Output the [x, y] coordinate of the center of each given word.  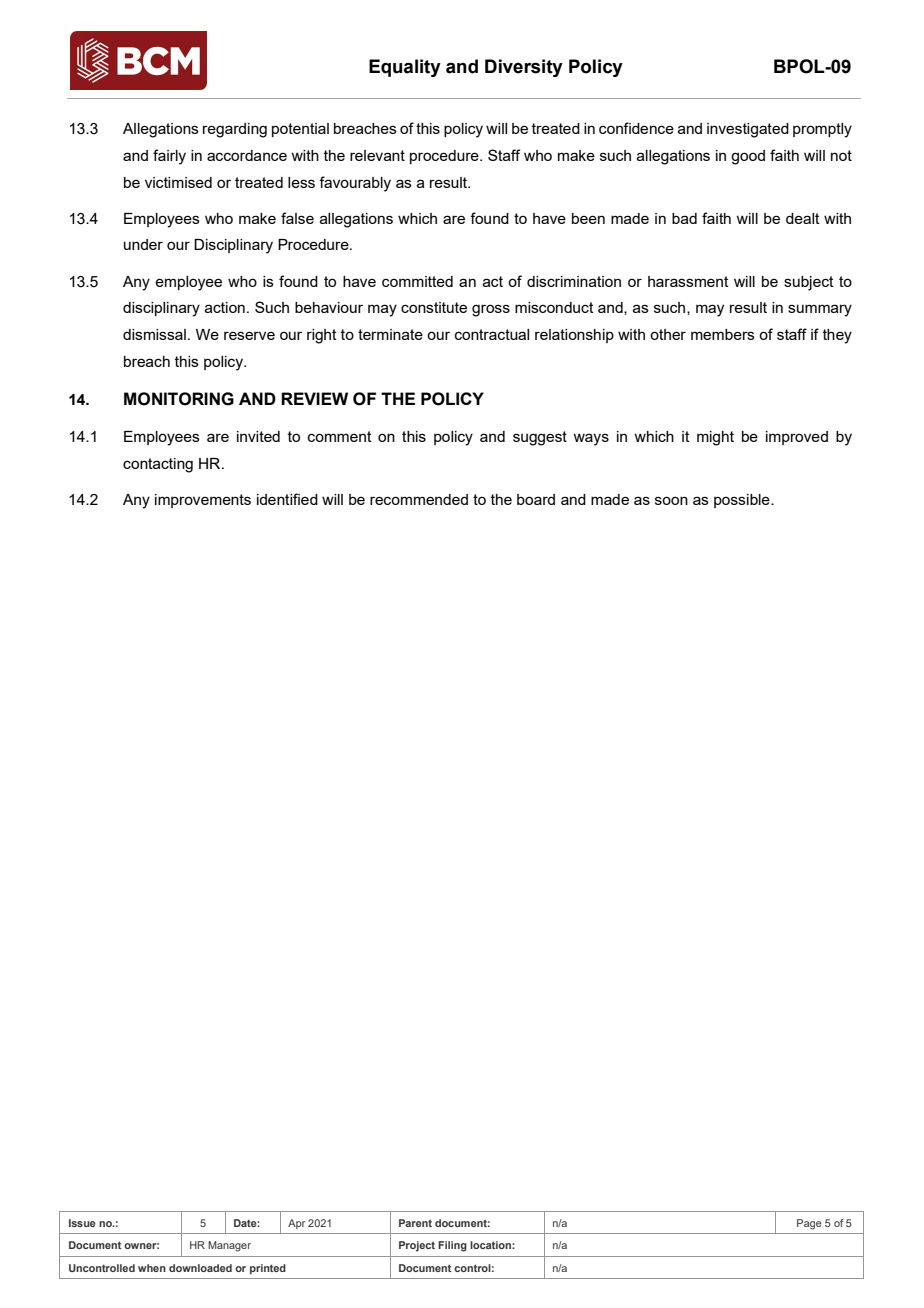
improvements [203, 501]
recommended [419, 499]
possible [743, 501]
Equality [405, 68]
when [152, 1268]
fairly [169, 157]
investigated [748, 130]
